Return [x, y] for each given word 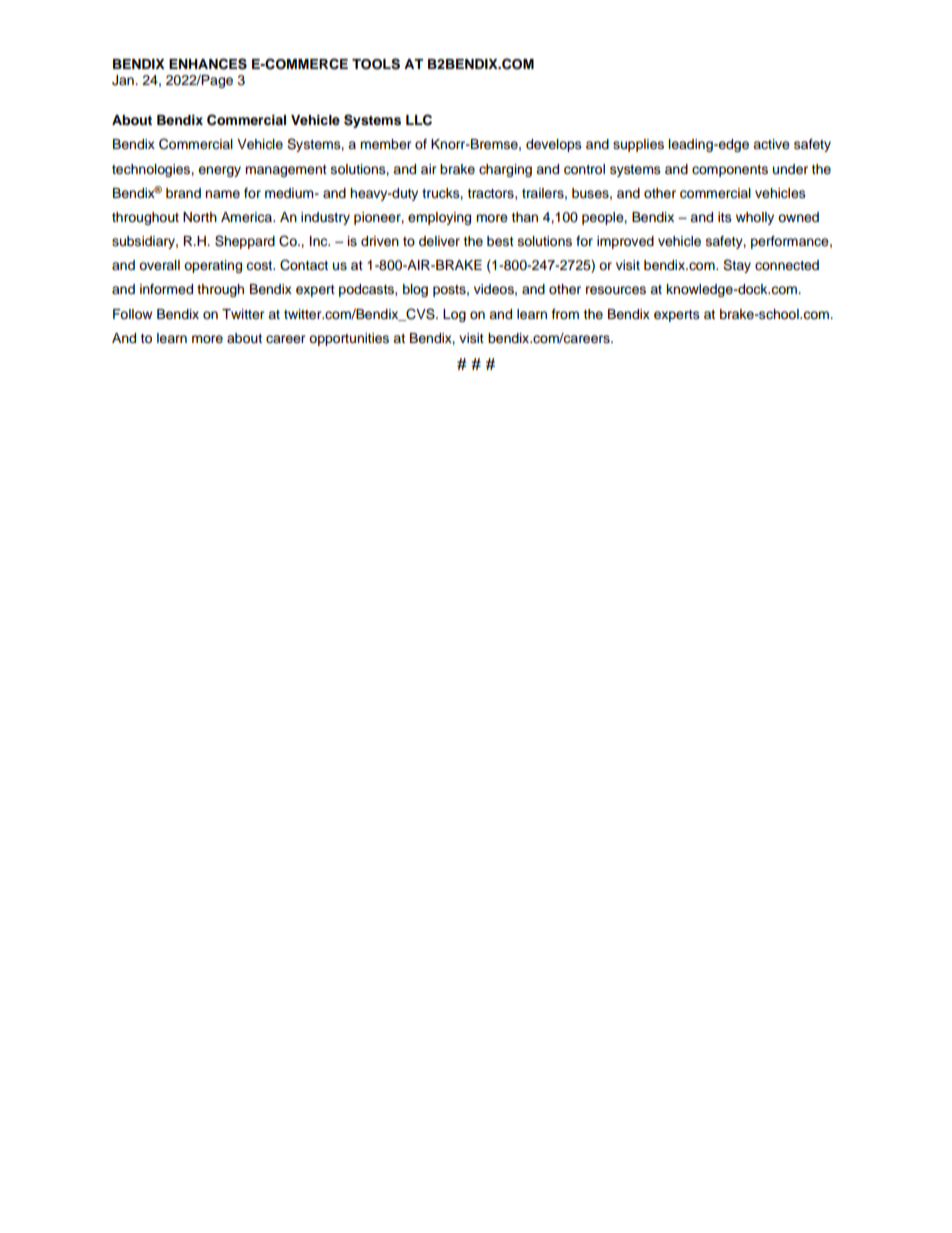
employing [439, 218]
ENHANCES [208, 64]
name [222, 194]
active [771, 144]
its [725, 217]
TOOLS [376, 64]
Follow [132, 314]
